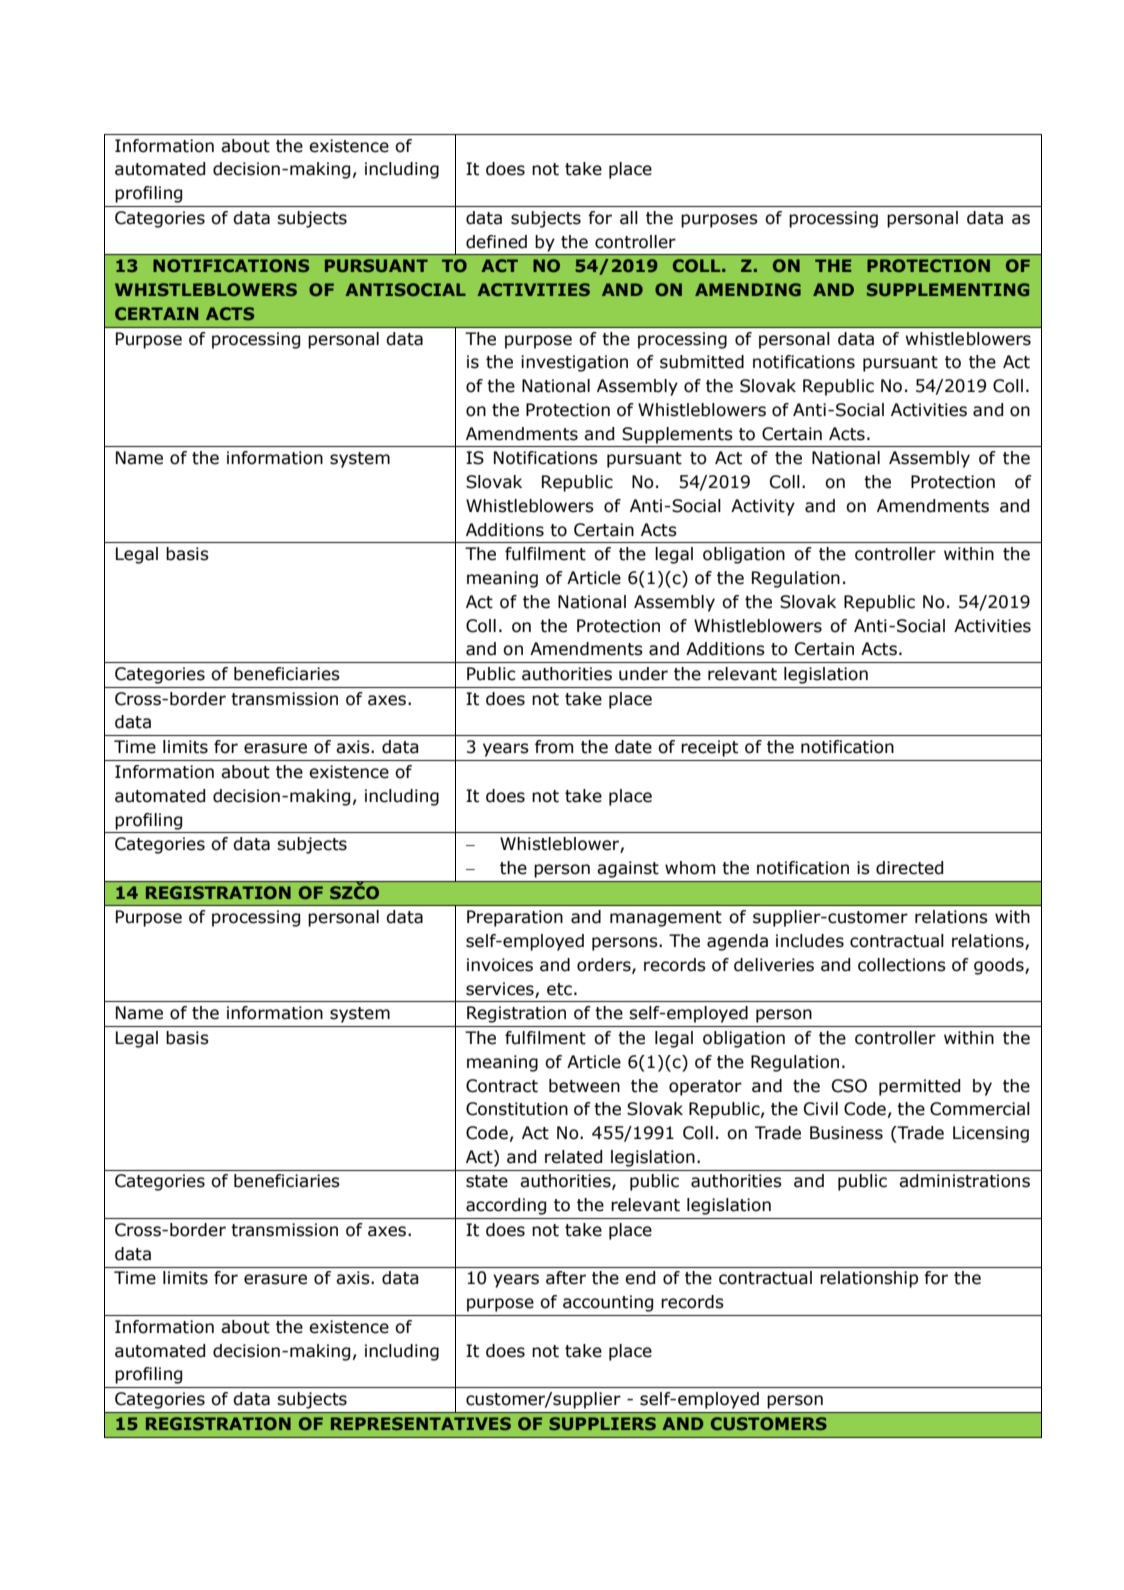 This document has width=1124, height=1590. What do you see at coordinates (948, 289) in the document?
I see `SUPPLEMENTING` at bounding box center [948, 289].
